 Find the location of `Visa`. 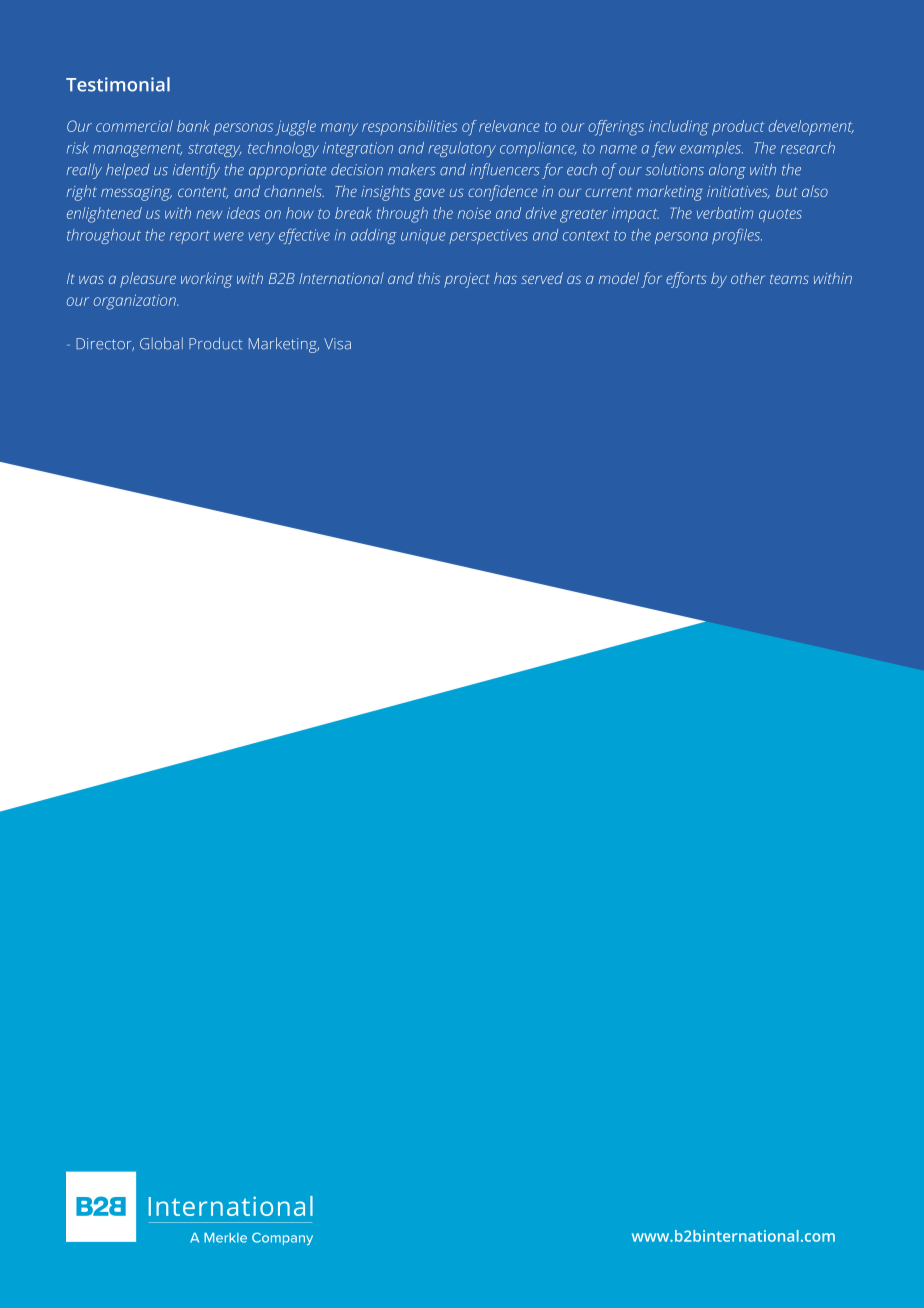

Visa is located at coordinates (337, 344).
